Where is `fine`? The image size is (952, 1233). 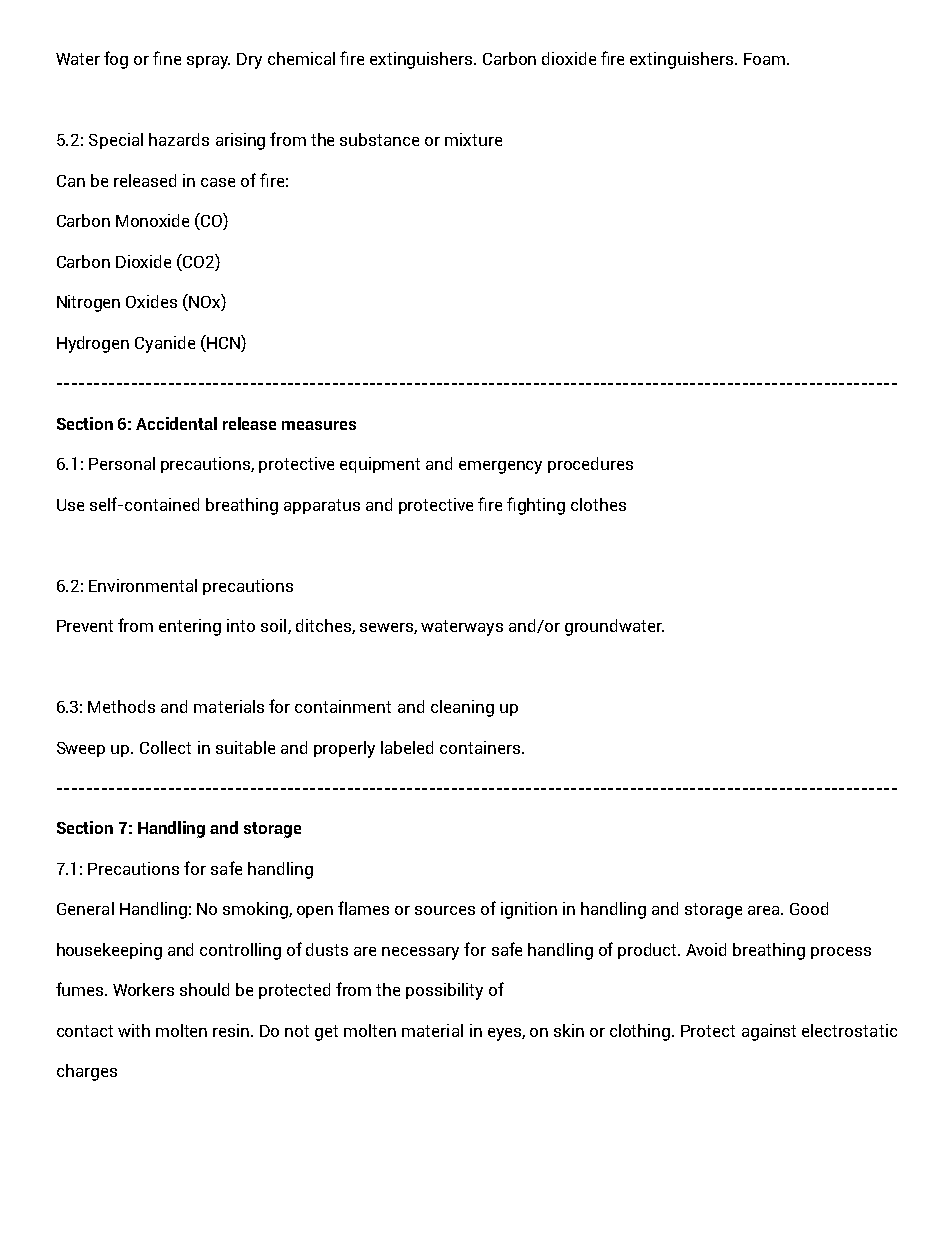 fine is located at coordinates (167, 58).
